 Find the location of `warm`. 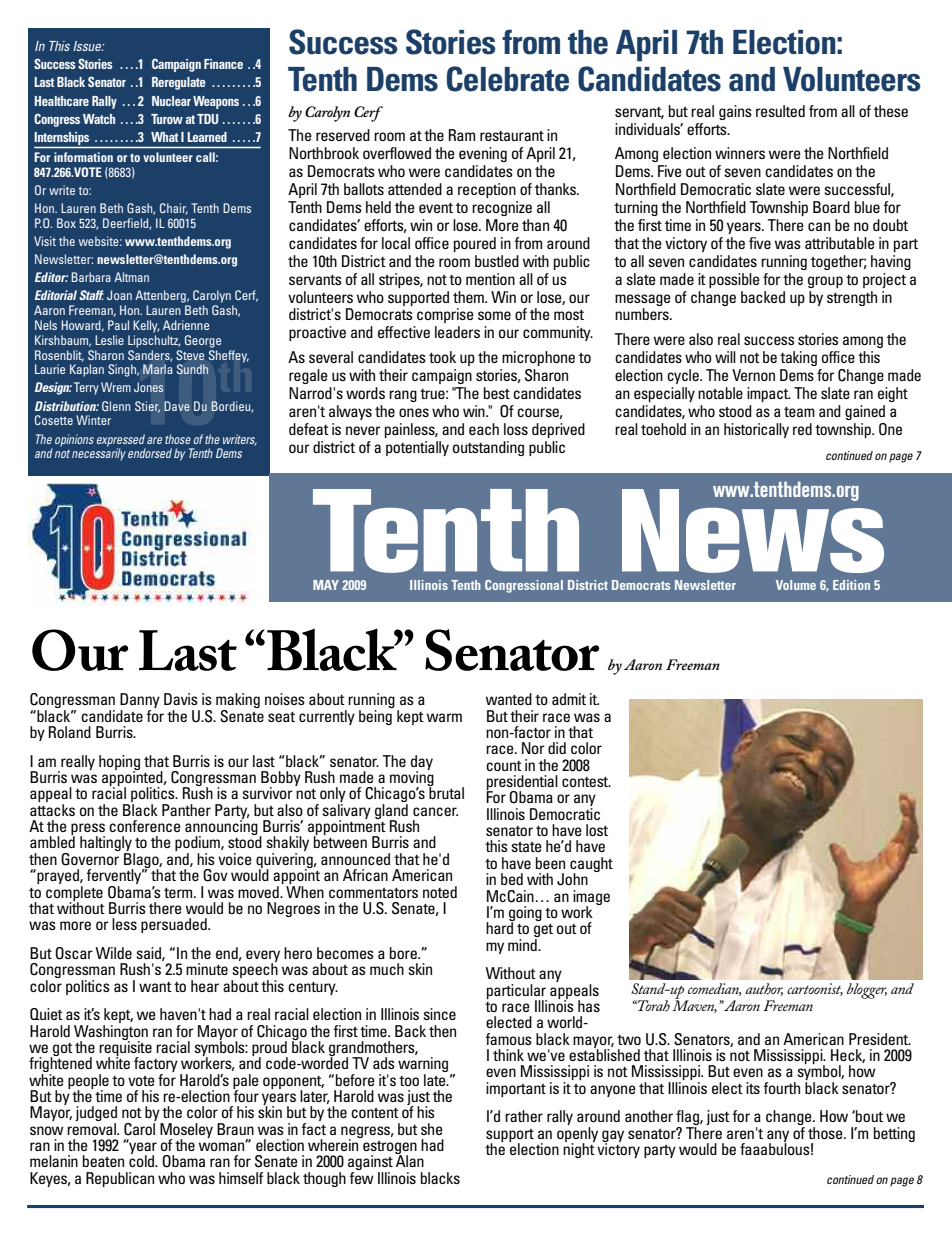

warm is located at coordinates (444, 717).
